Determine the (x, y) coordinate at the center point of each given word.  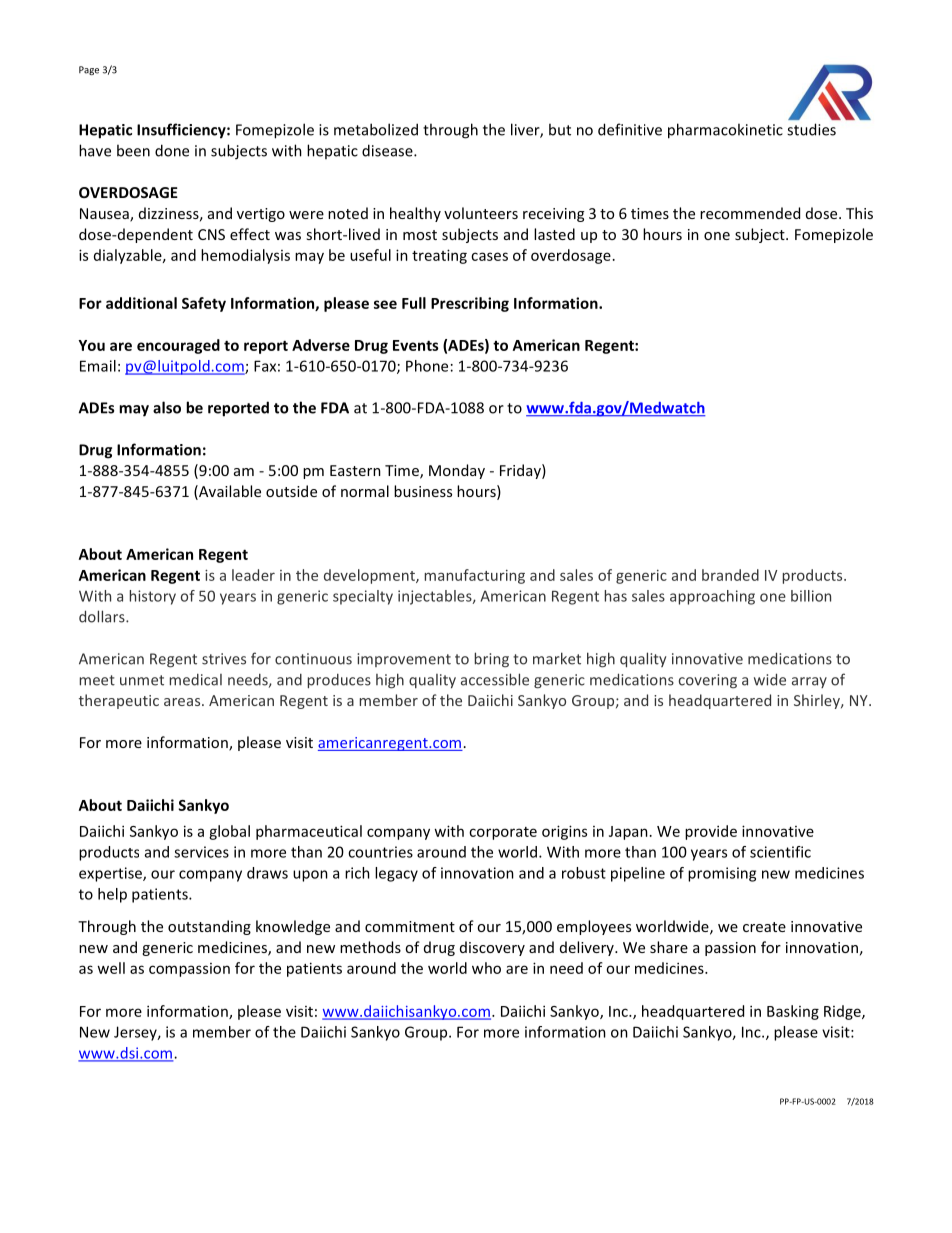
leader (253, 575)
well (111, 968)
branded (730, 575)
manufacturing (475, 576)
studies (811, 129)
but (560, 129)
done (172, 150)
